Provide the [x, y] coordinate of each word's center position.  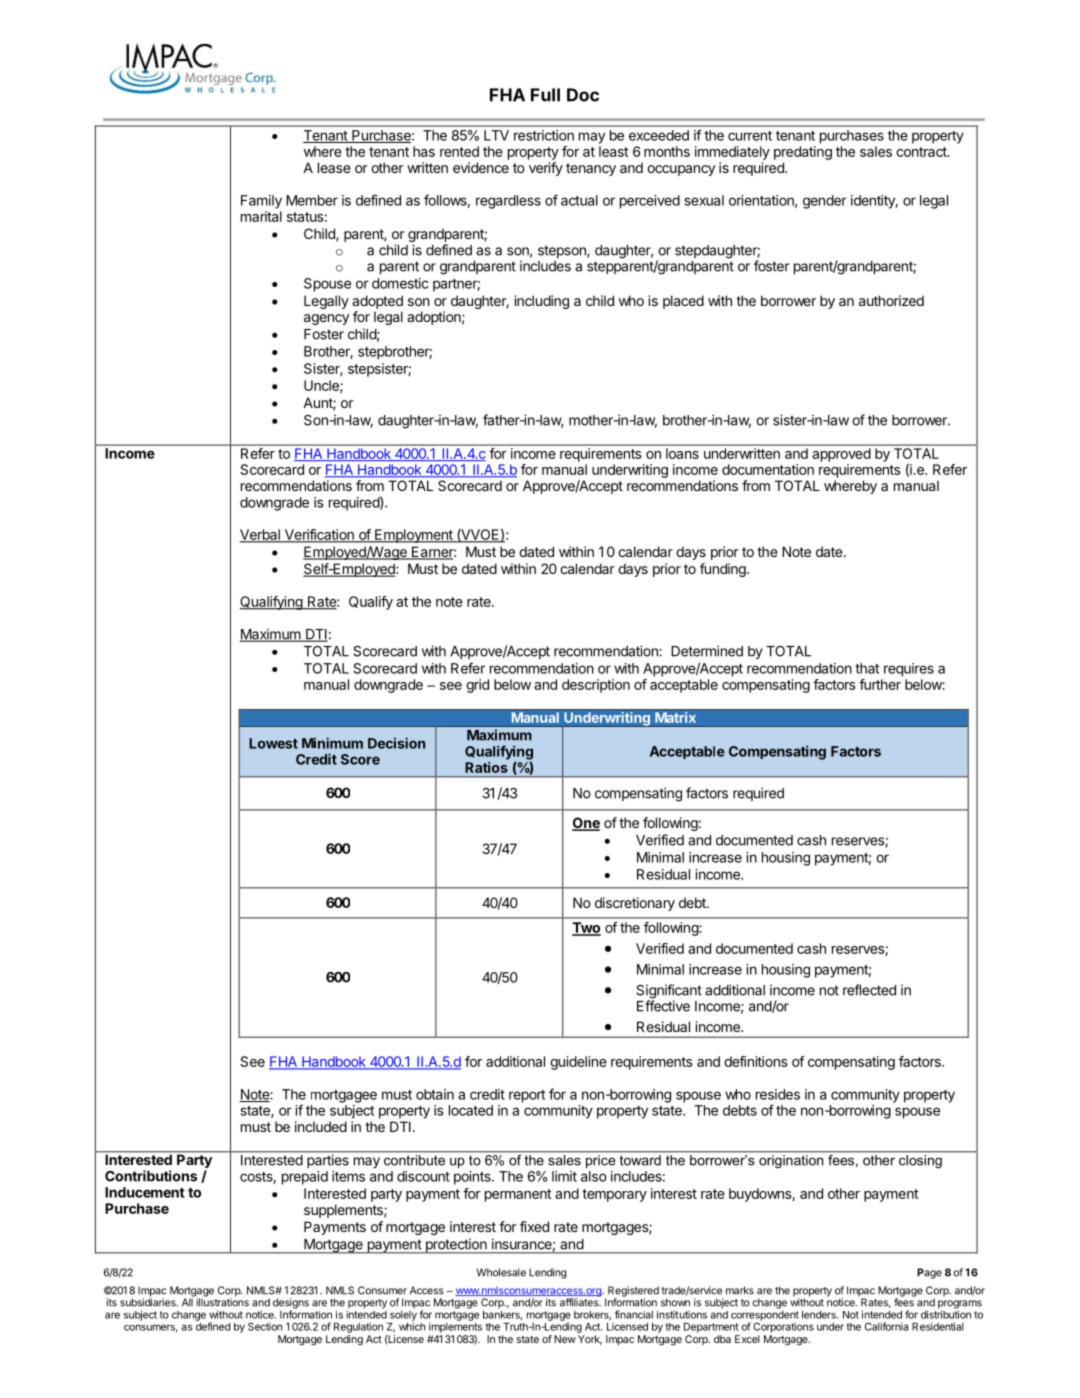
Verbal [261, 535]
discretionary [635, 904]
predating [803, 153]
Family [261, 202]
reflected [869, 990]
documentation [768, 469]
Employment [414, 536]
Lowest [273, 743]
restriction [544, 135]
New [565, 1339]
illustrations [221, 1301]
